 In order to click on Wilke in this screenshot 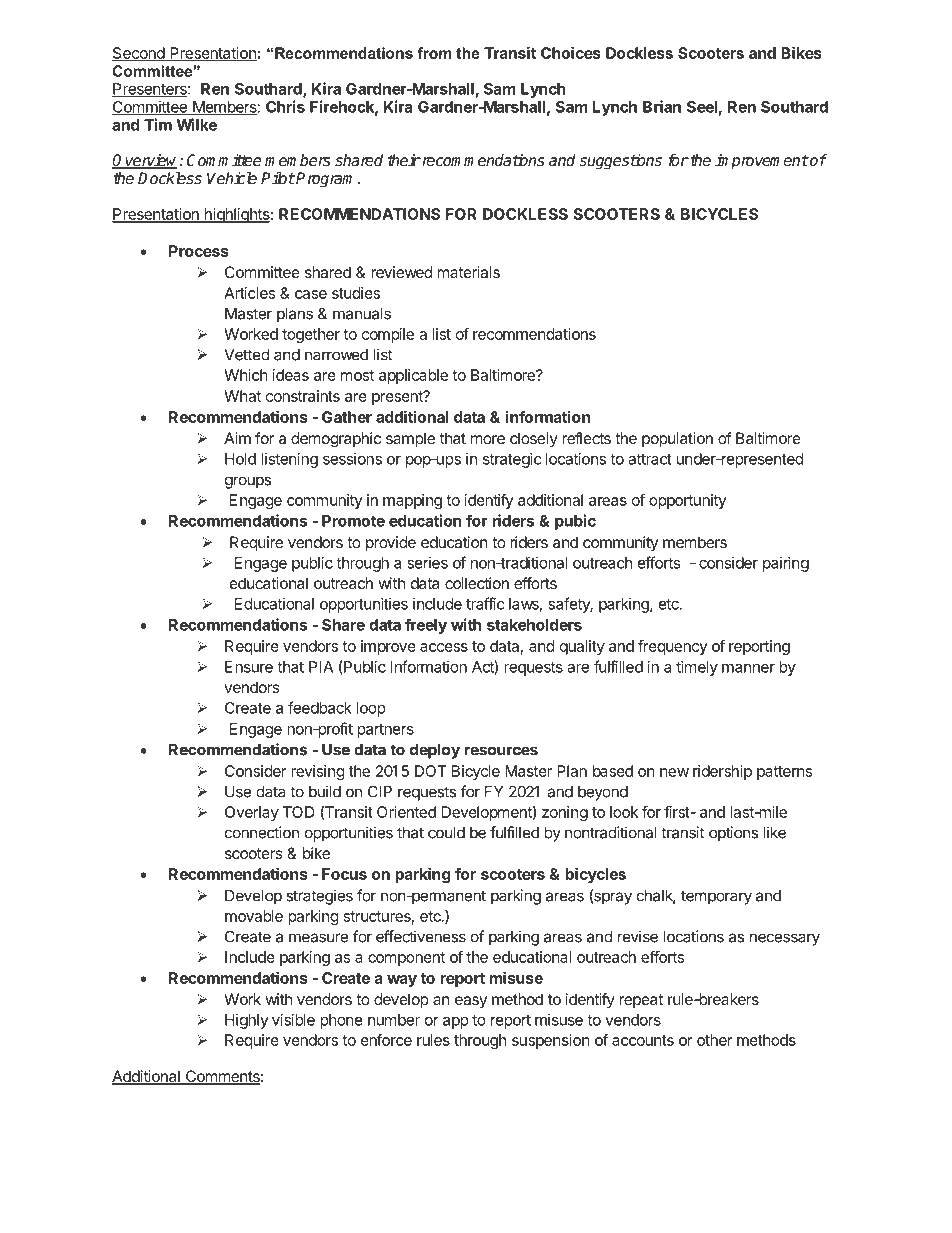, I will do `click(196, 124)`.
